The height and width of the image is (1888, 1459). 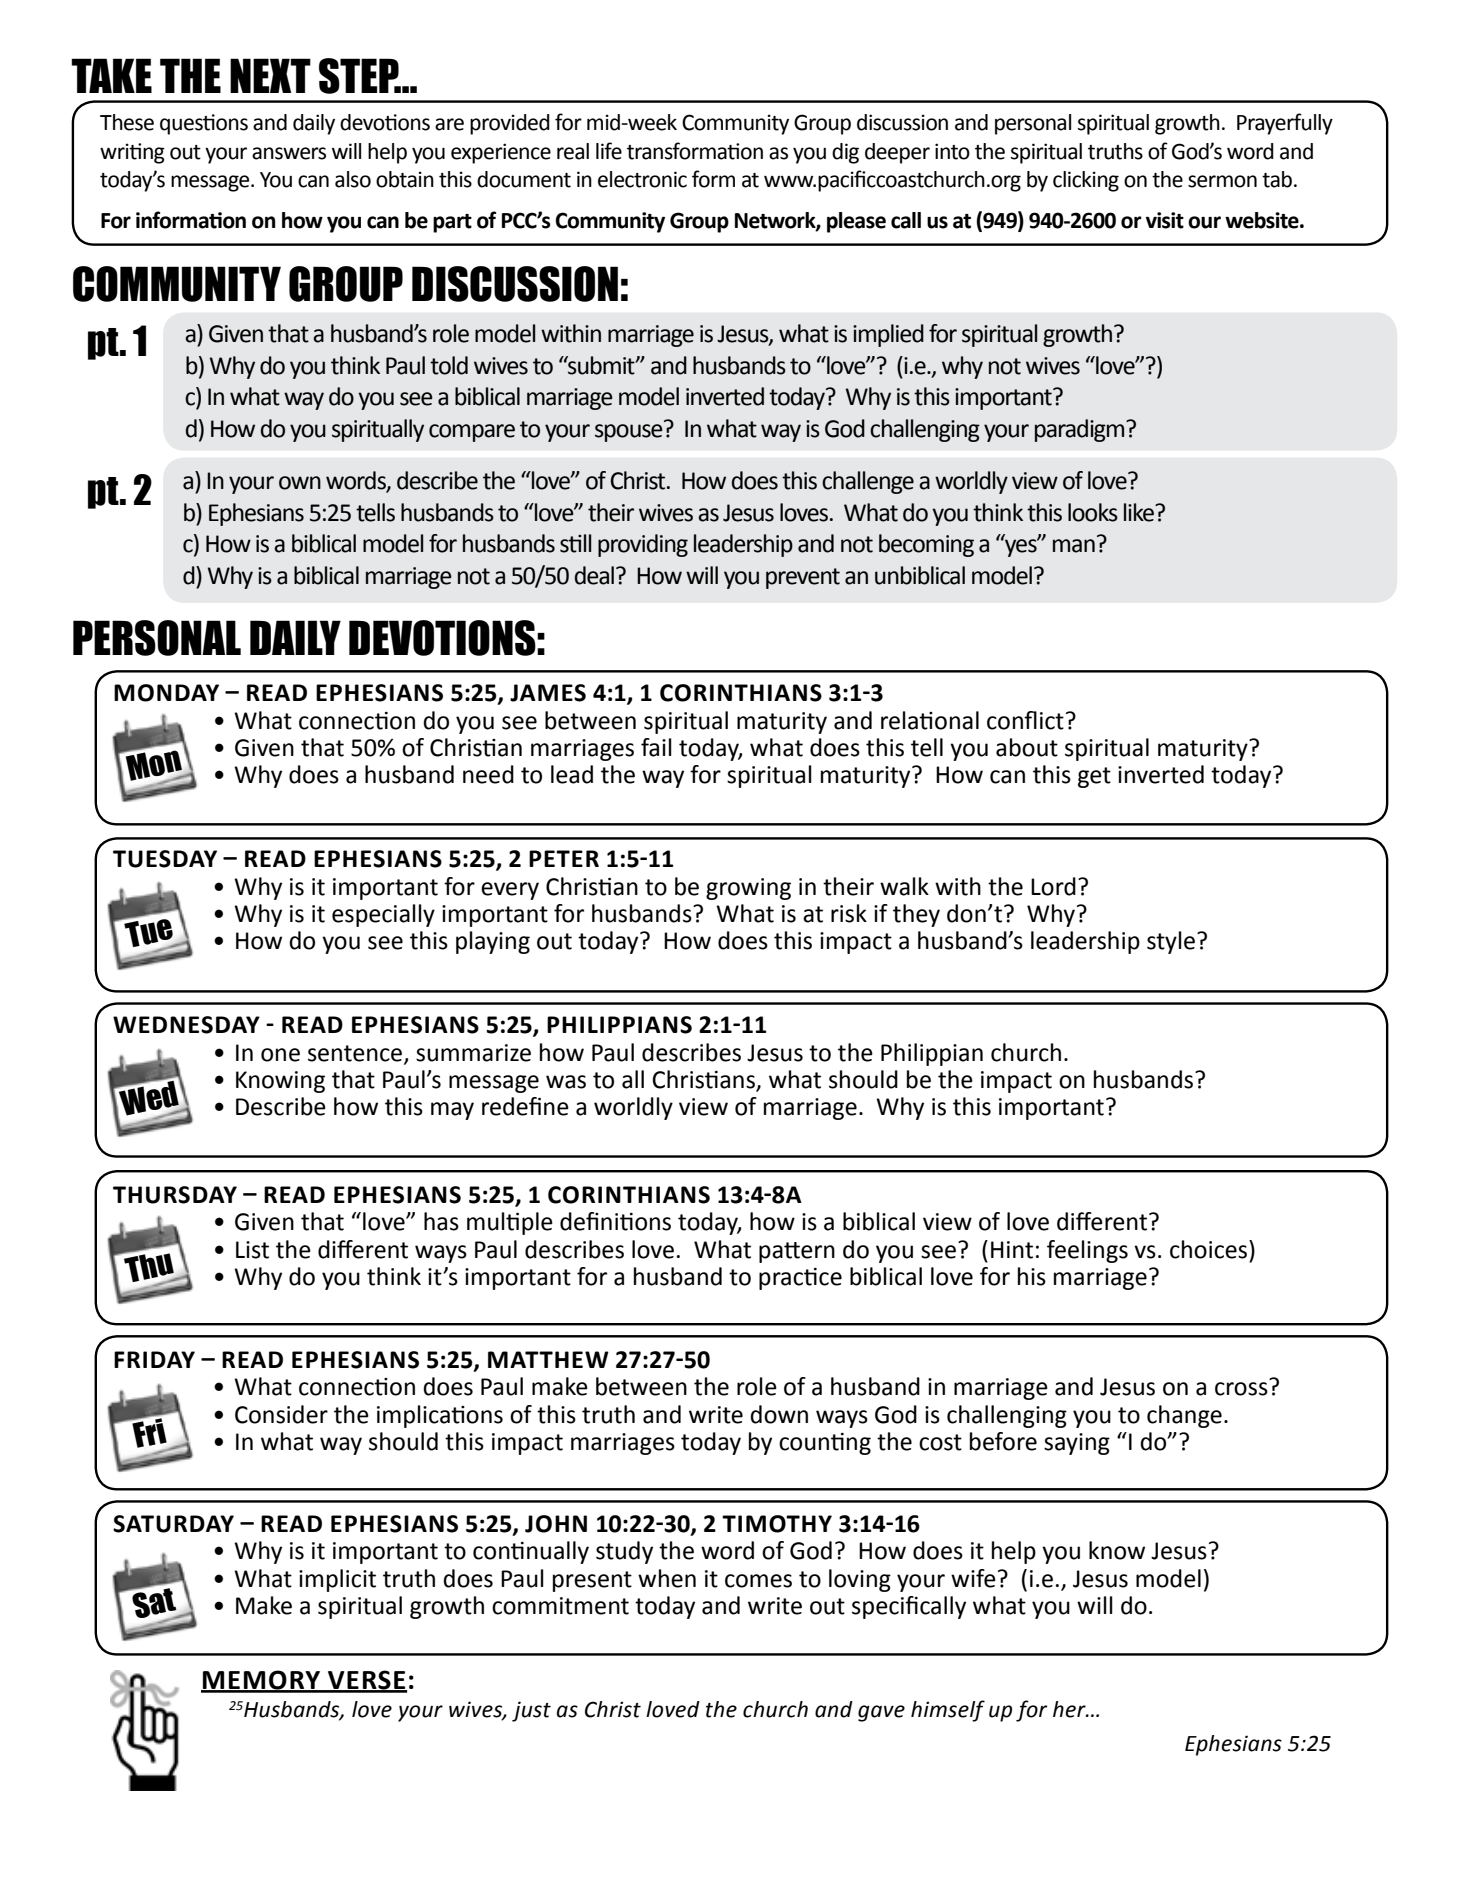 What do you see at coordinates (204, 124) in the image?
I see `questions` at bounding box center [204, 124].
